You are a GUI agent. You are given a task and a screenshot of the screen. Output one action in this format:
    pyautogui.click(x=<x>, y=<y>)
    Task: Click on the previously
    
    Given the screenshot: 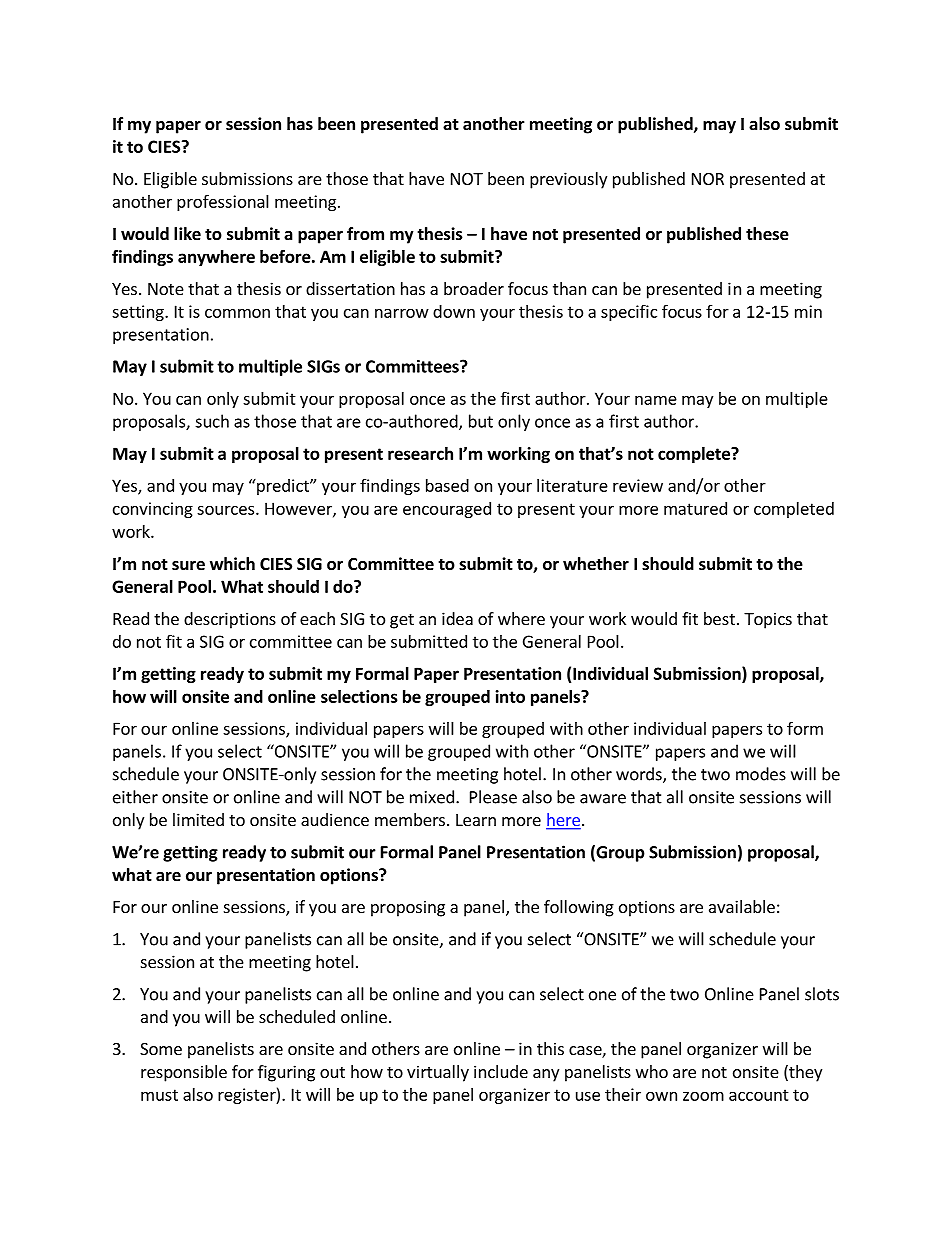 What is the action you would take?
    pyautogui.click(x=568, y=180)
